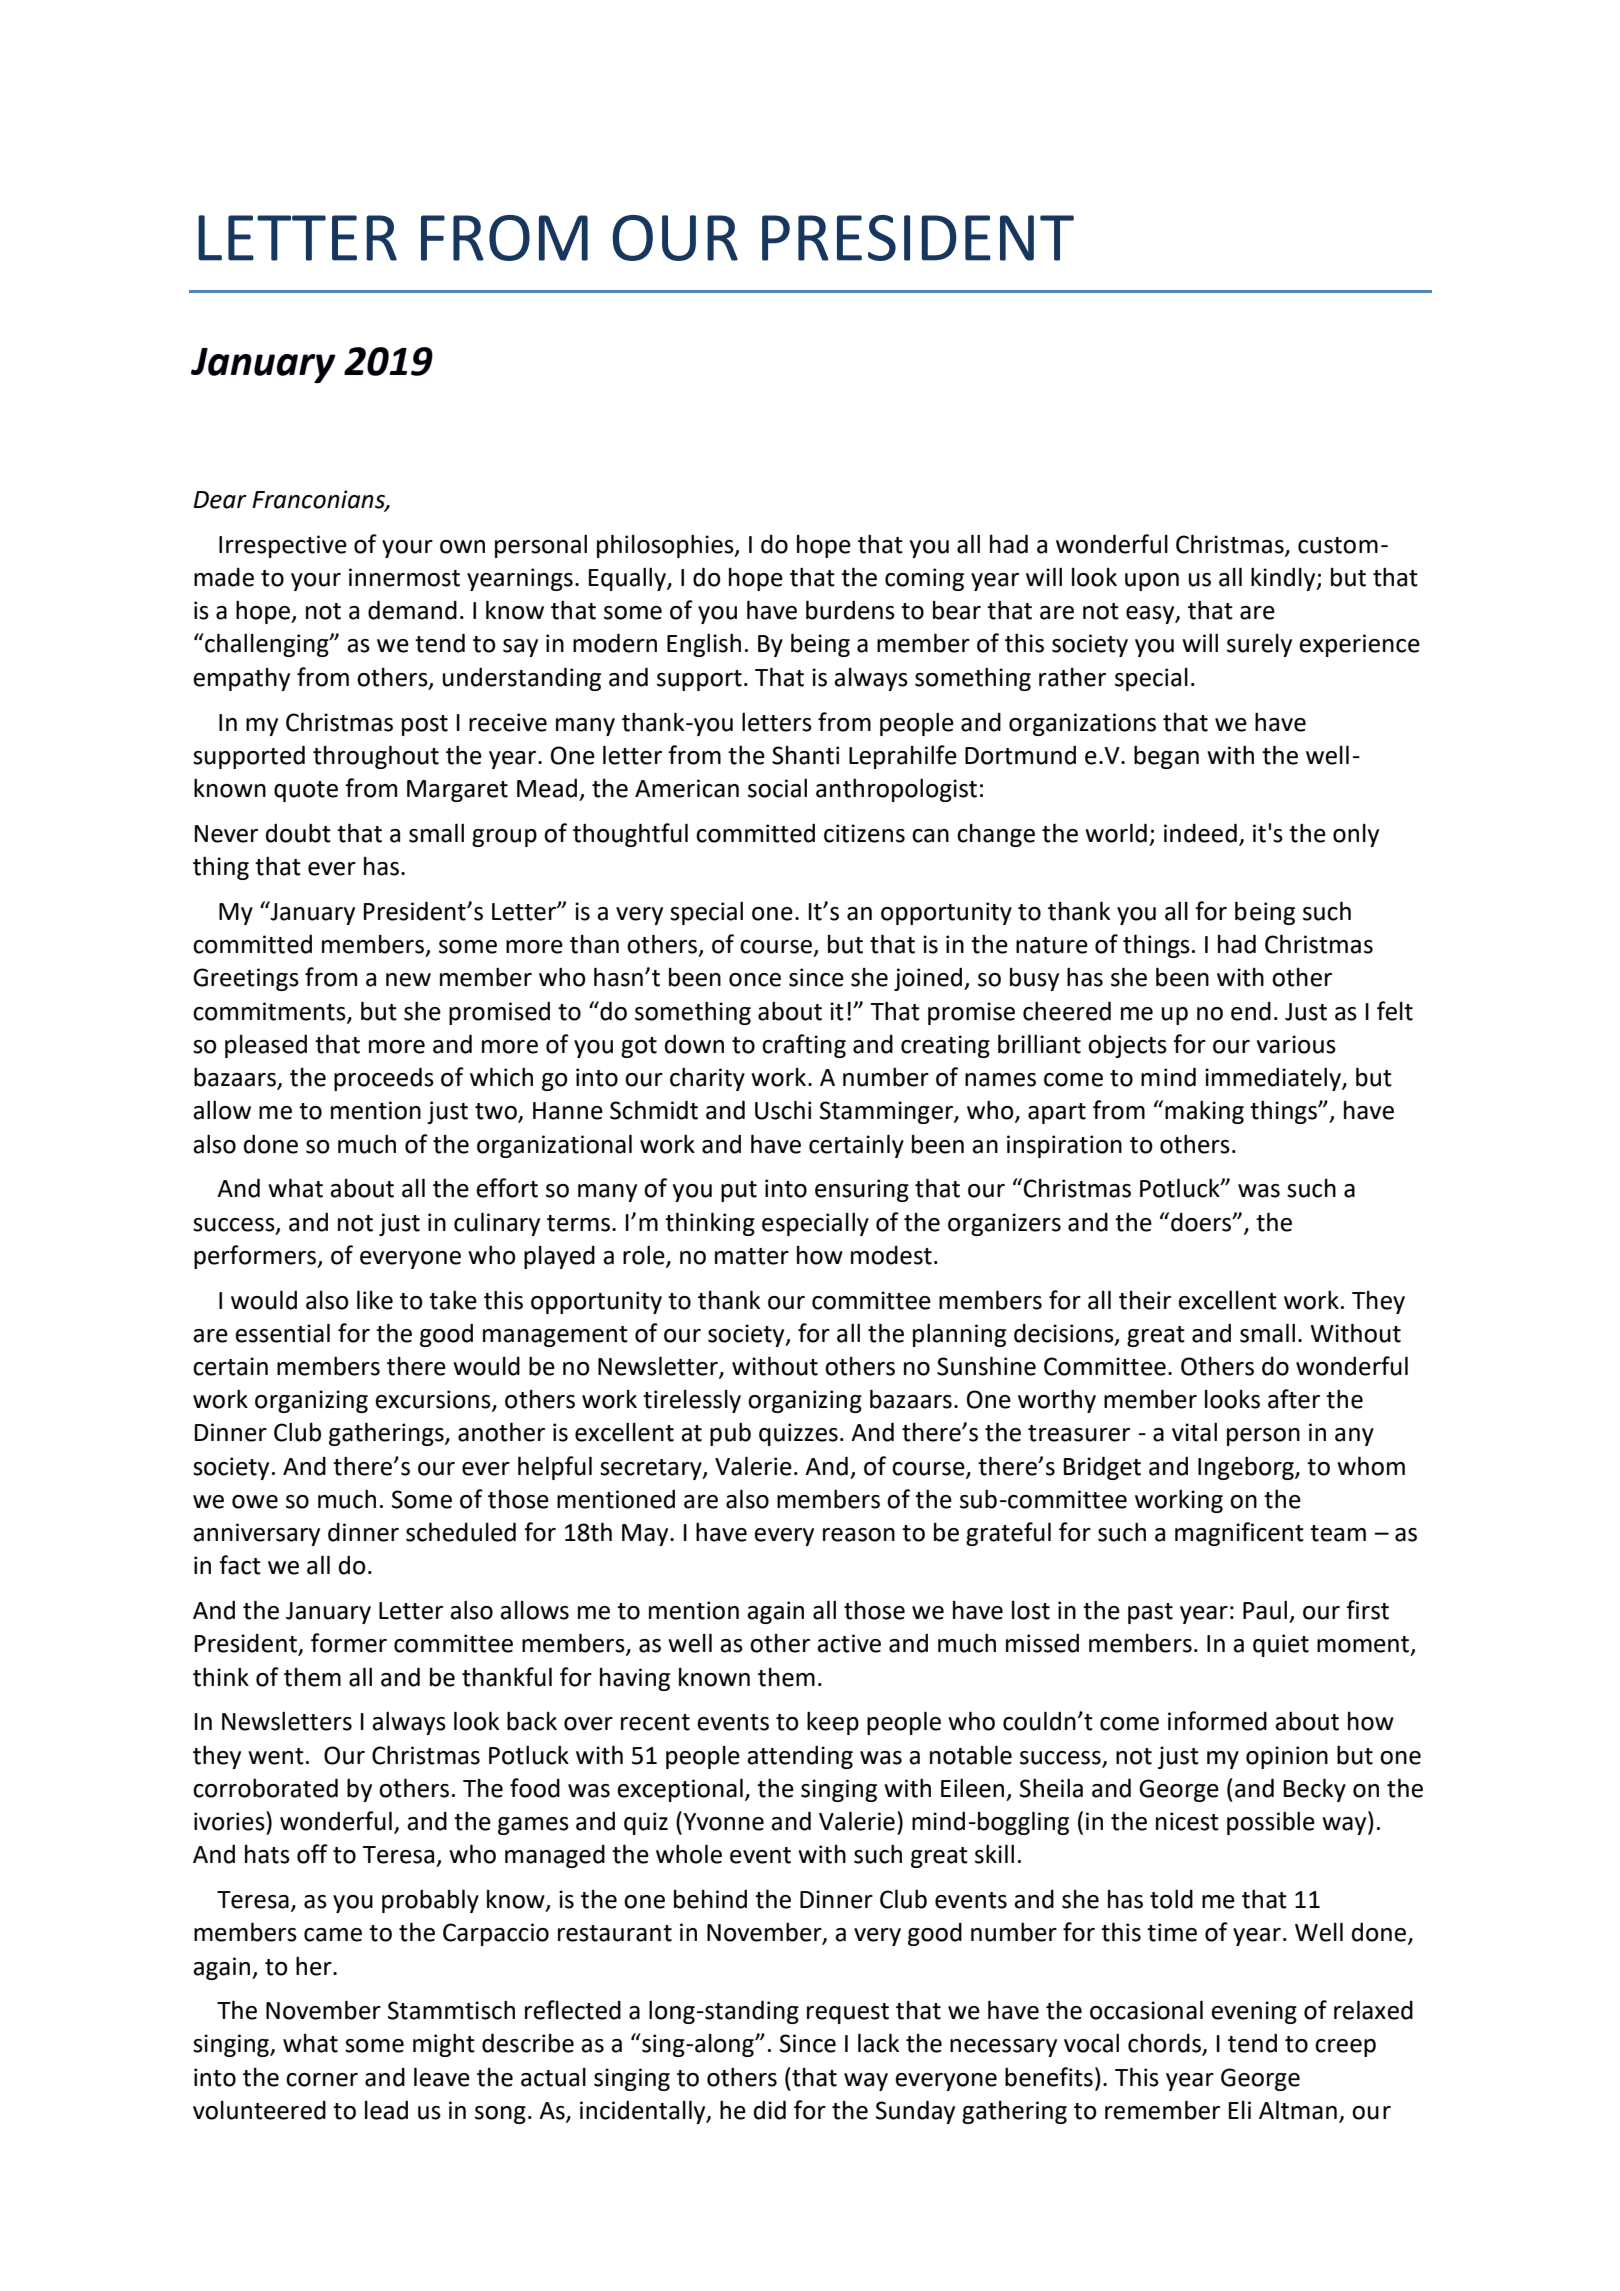 The height and width of the document is (2291, 1620). I want to click on innermost, so click(404, 577).
